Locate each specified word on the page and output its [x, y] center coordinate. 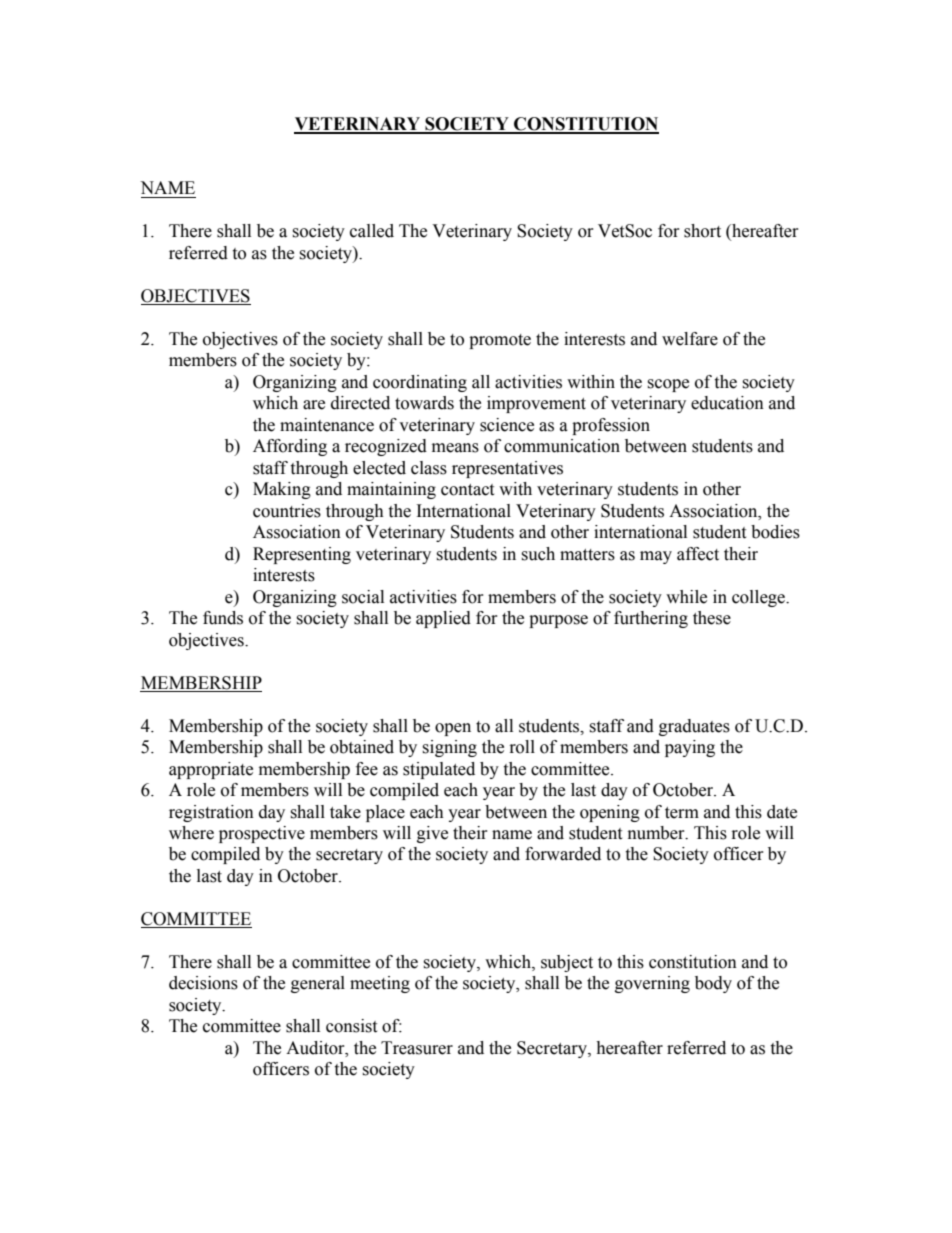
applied [443, 619]
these [712, 618]
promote [500, 341]
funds [223, 618]
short [702, 231]
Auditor [316, 1048]
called [372, 231]
